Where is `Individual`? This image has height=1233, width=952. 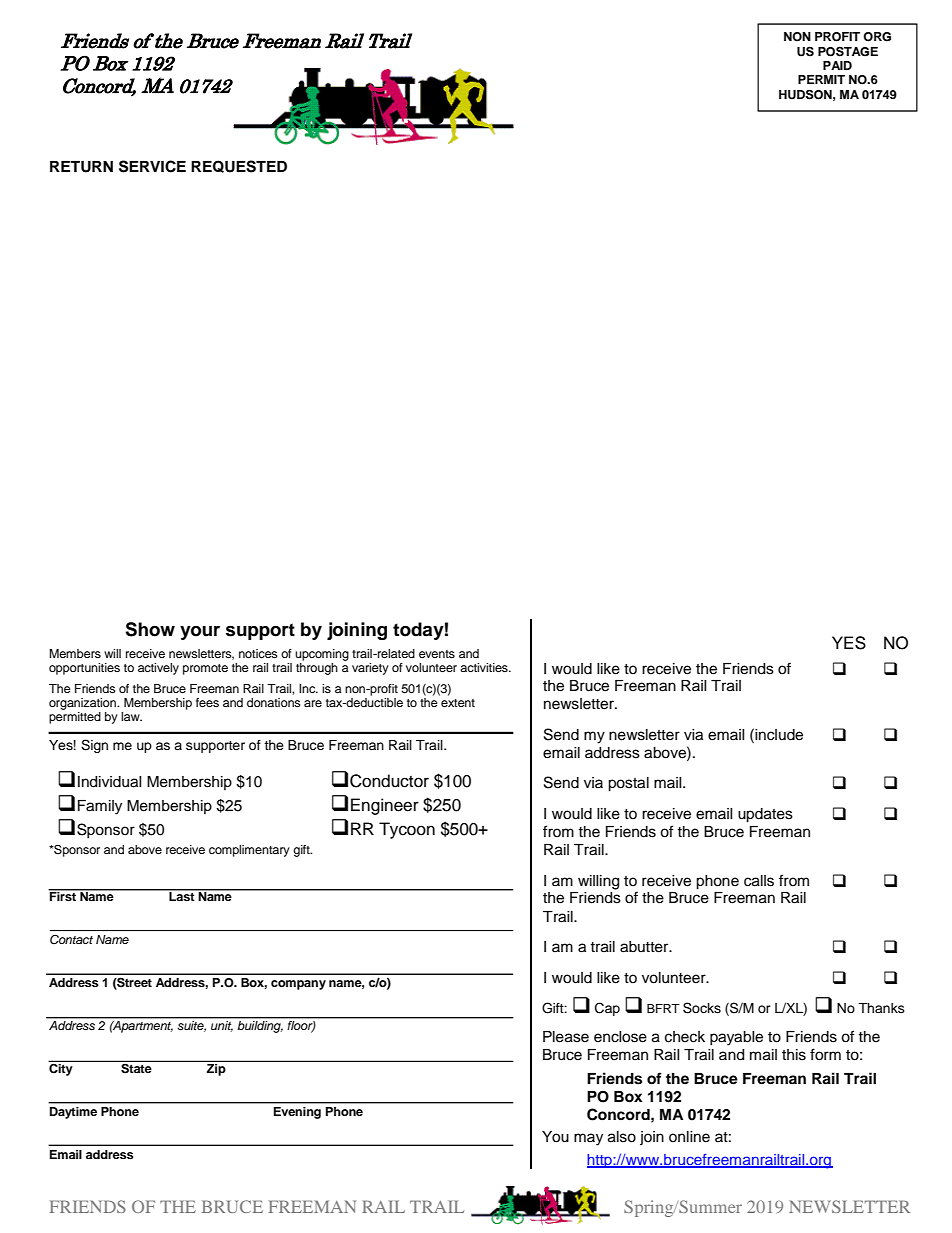
Individual is located at coordinates (110, 782).
